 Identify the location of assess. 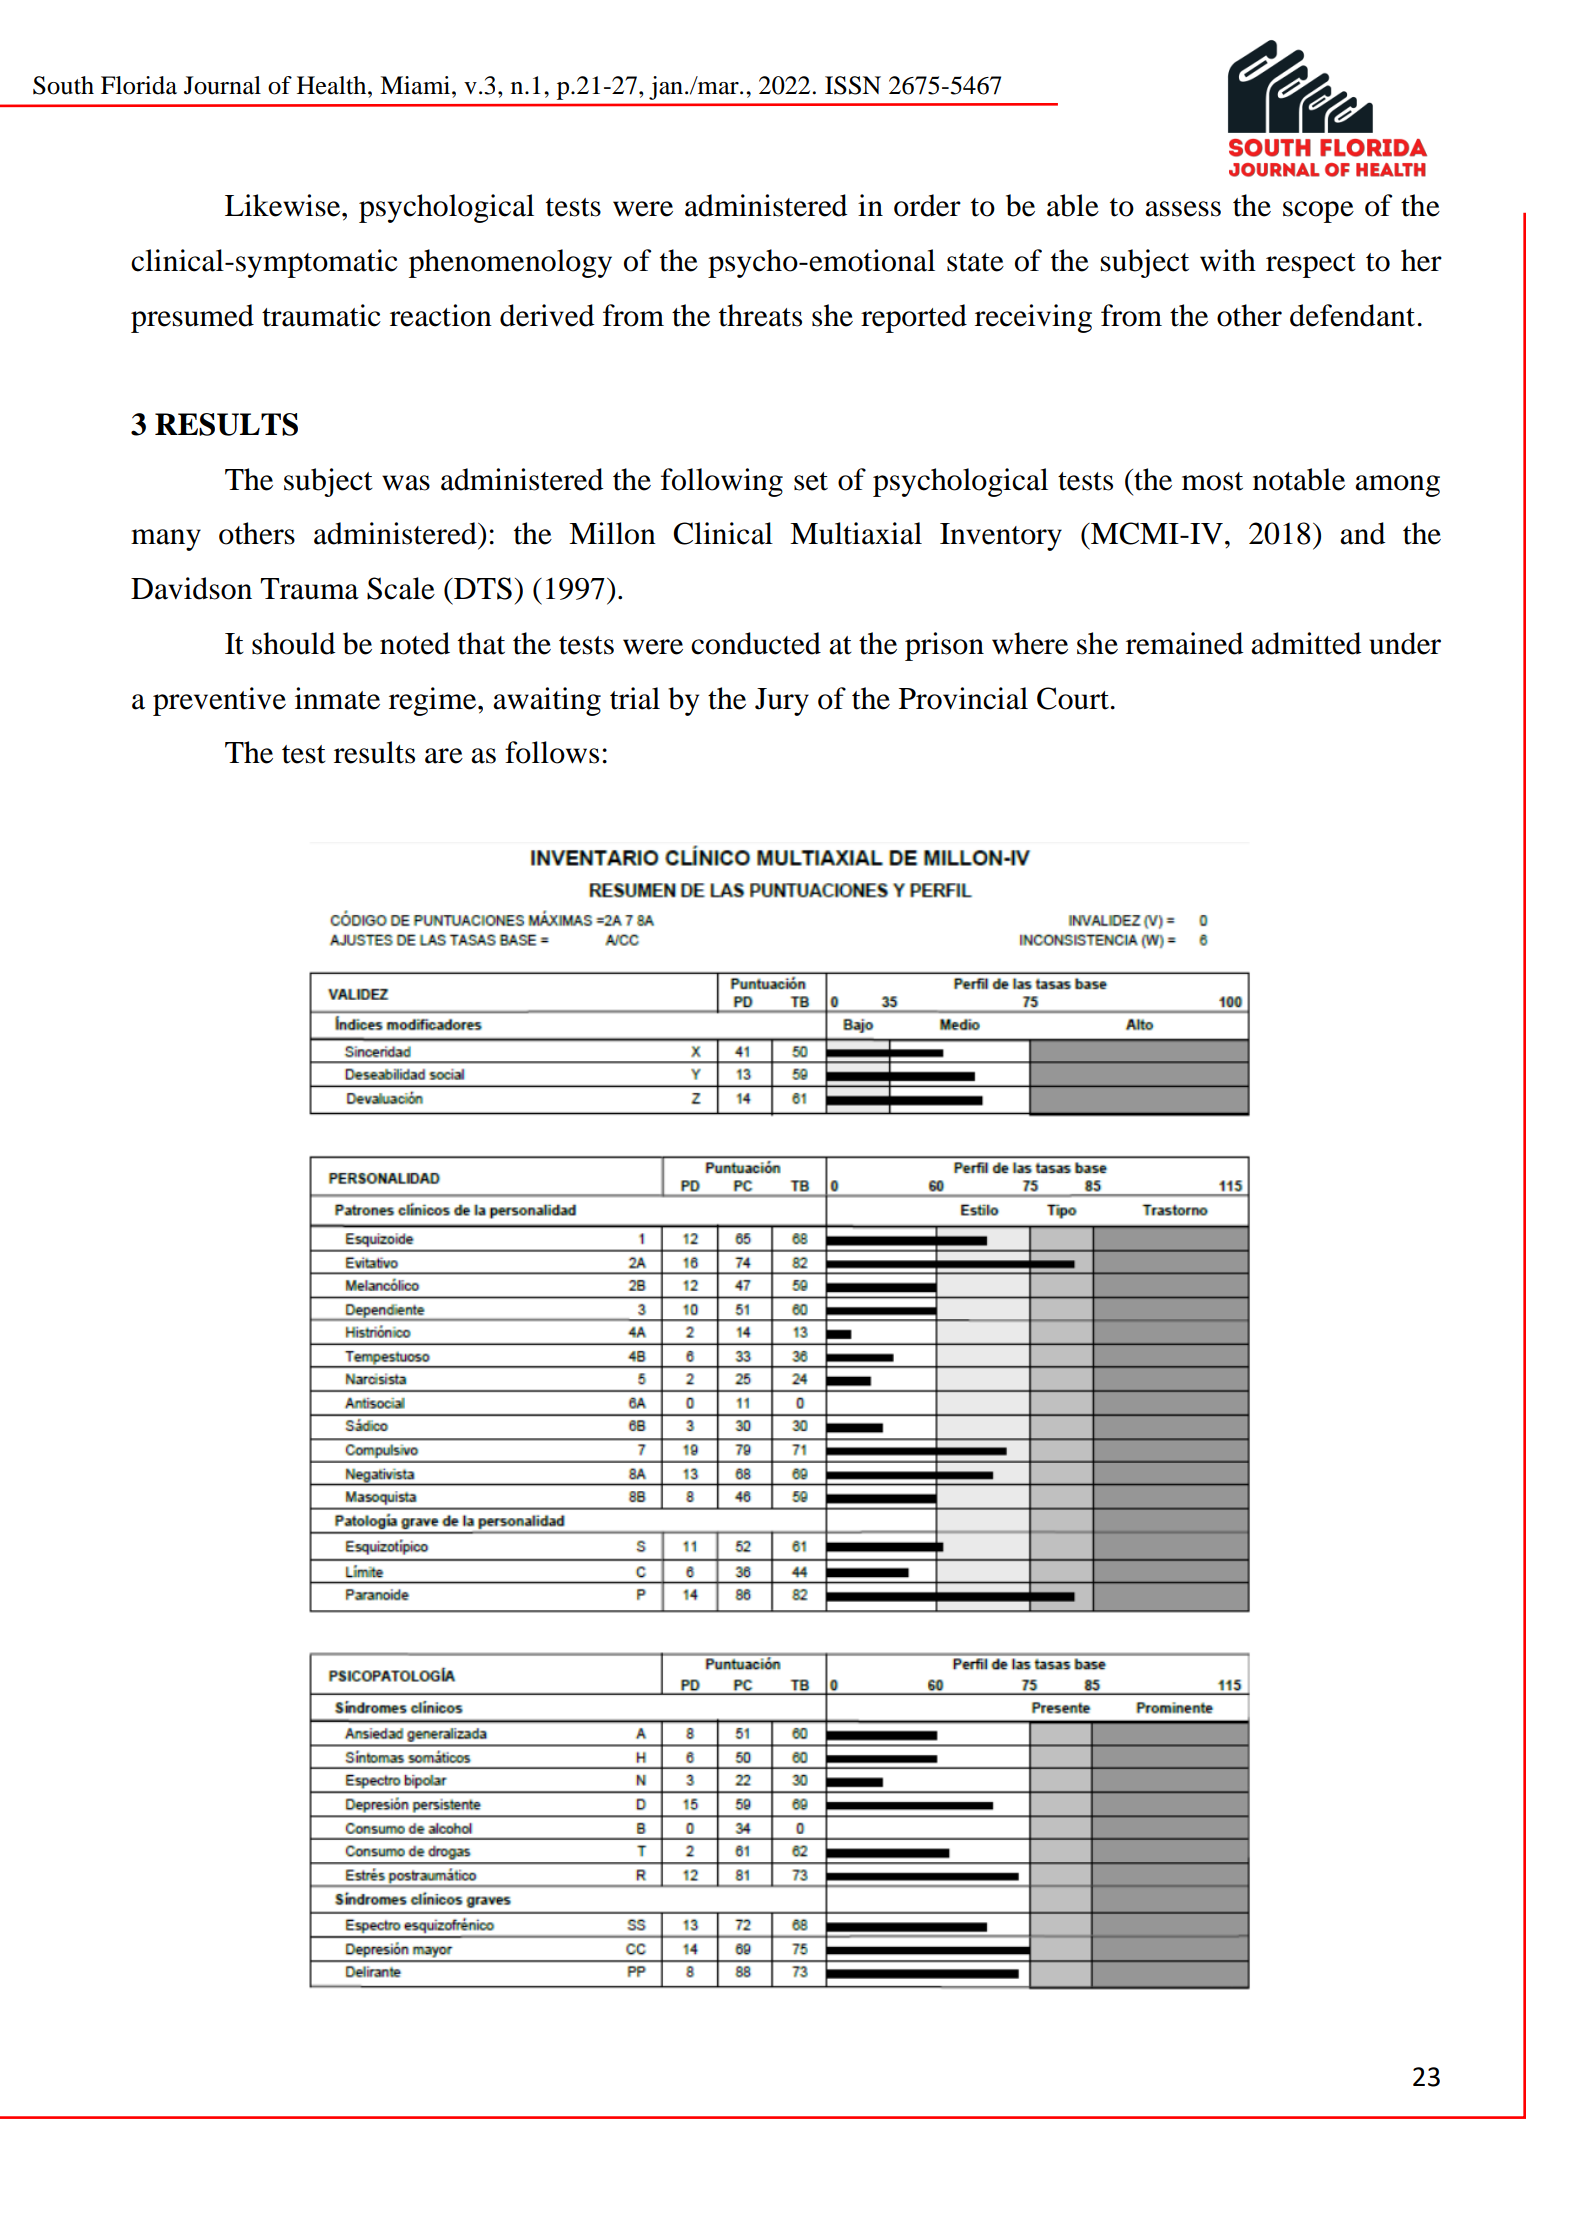
(1183, 209).
